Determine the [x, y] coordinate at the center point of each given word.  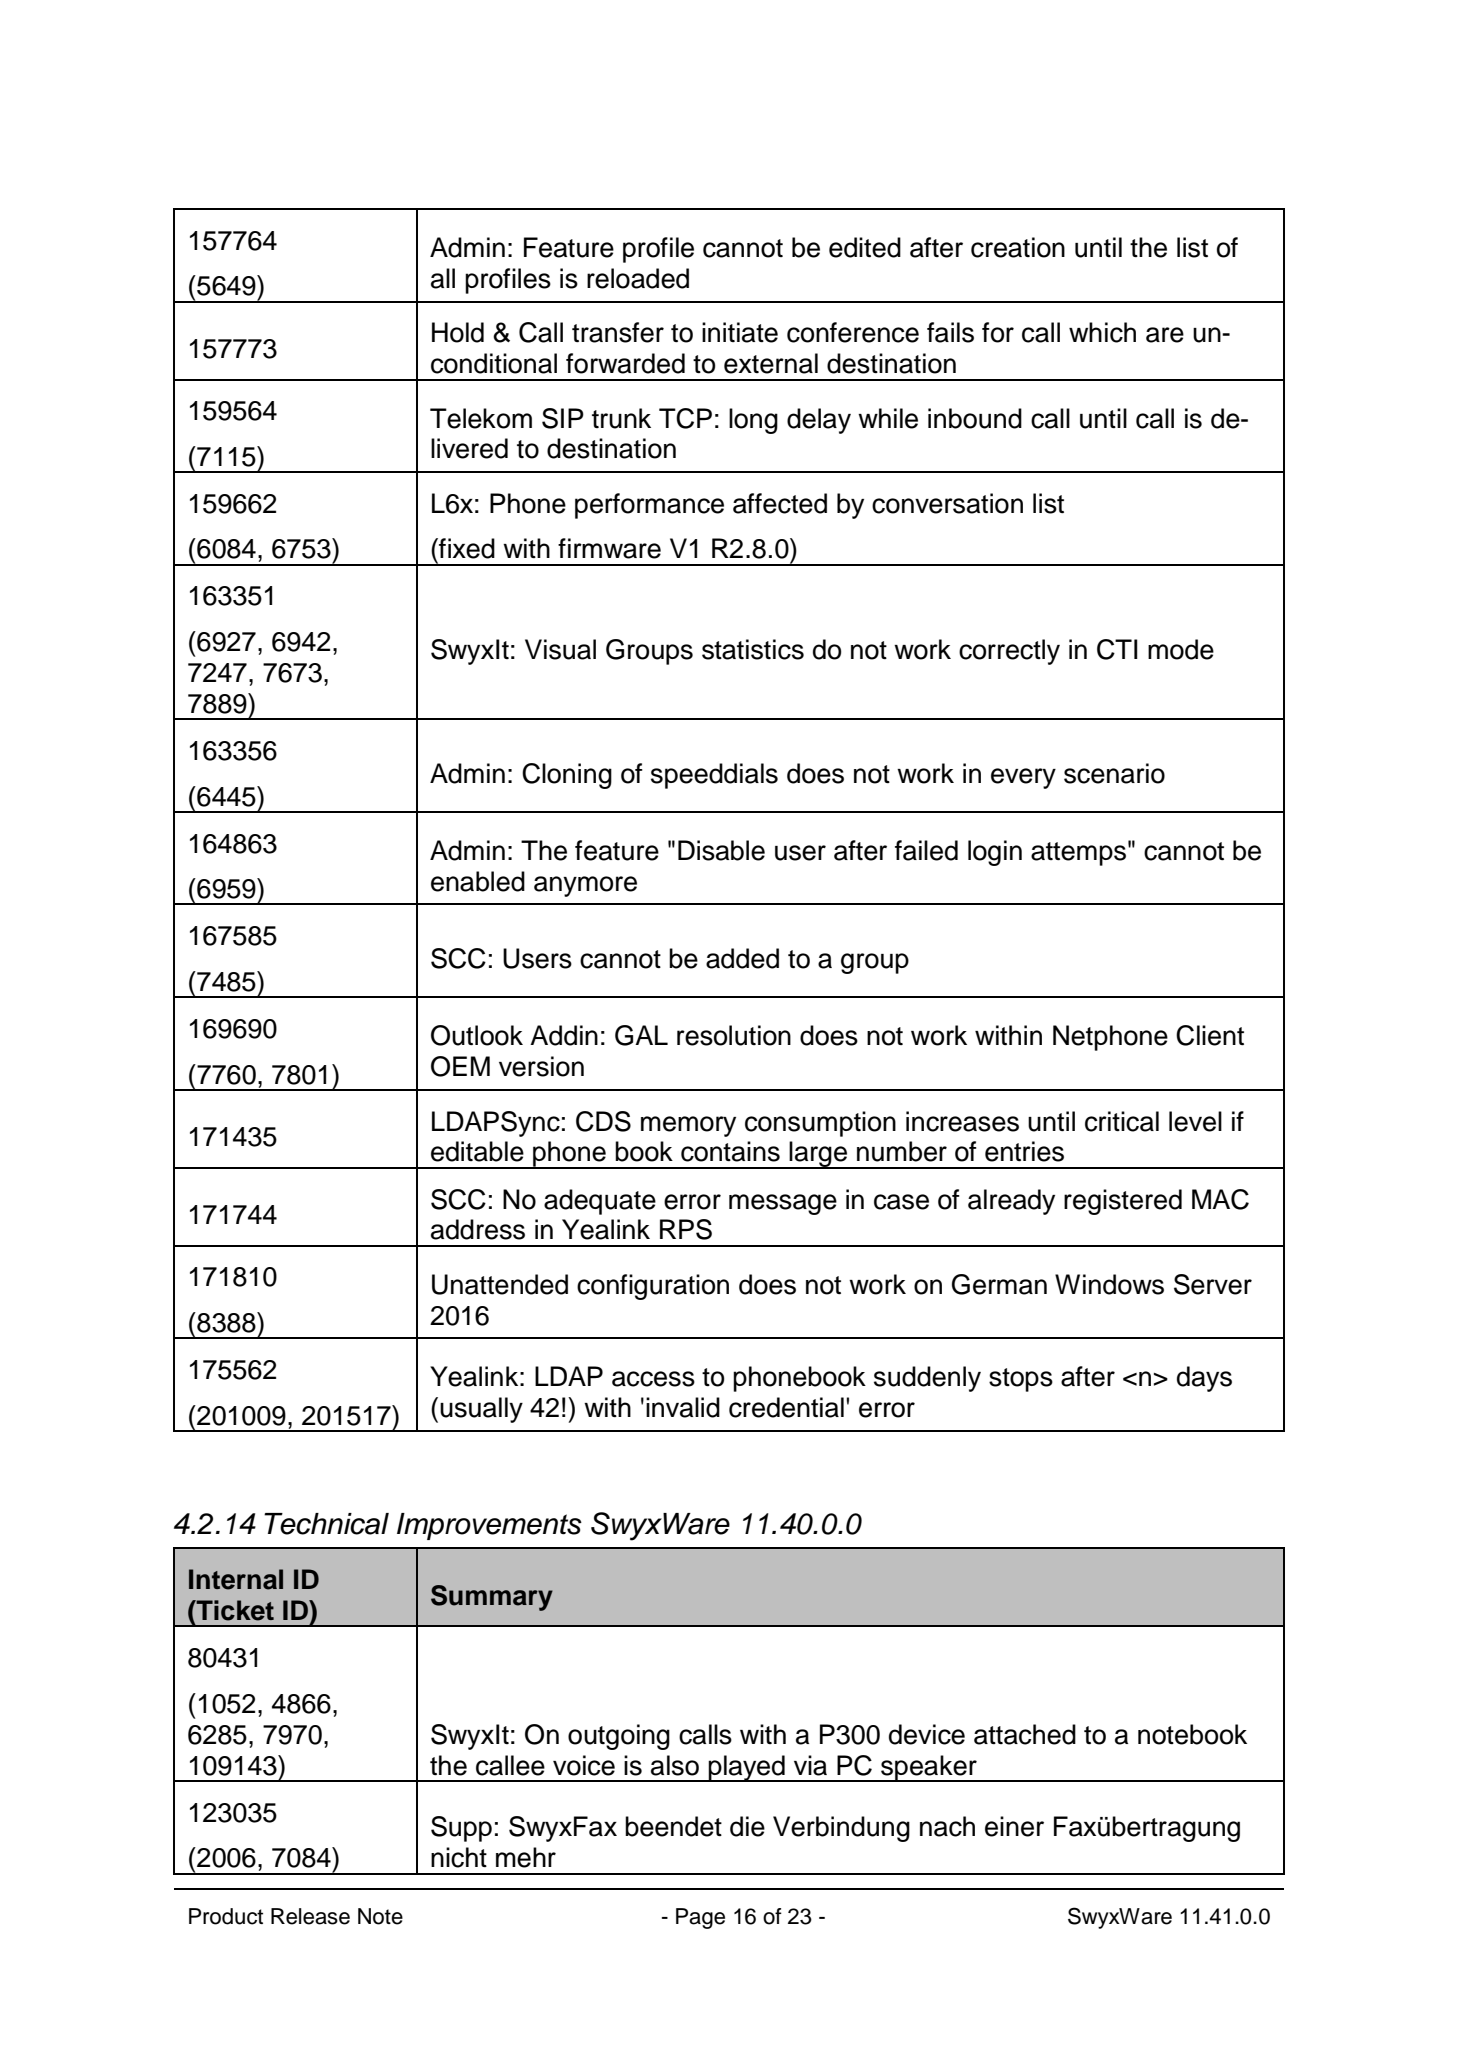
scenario [1114, 773]
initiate [740, 332]
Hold [458, 332]
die [747, 1826]
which [1102, 332]
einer [1014, 1826]
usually [481, 1410]
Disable [721, 850]
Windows [1109, 1284]
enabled [478, 881]
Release [310, 1916]
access [653, 1379]
